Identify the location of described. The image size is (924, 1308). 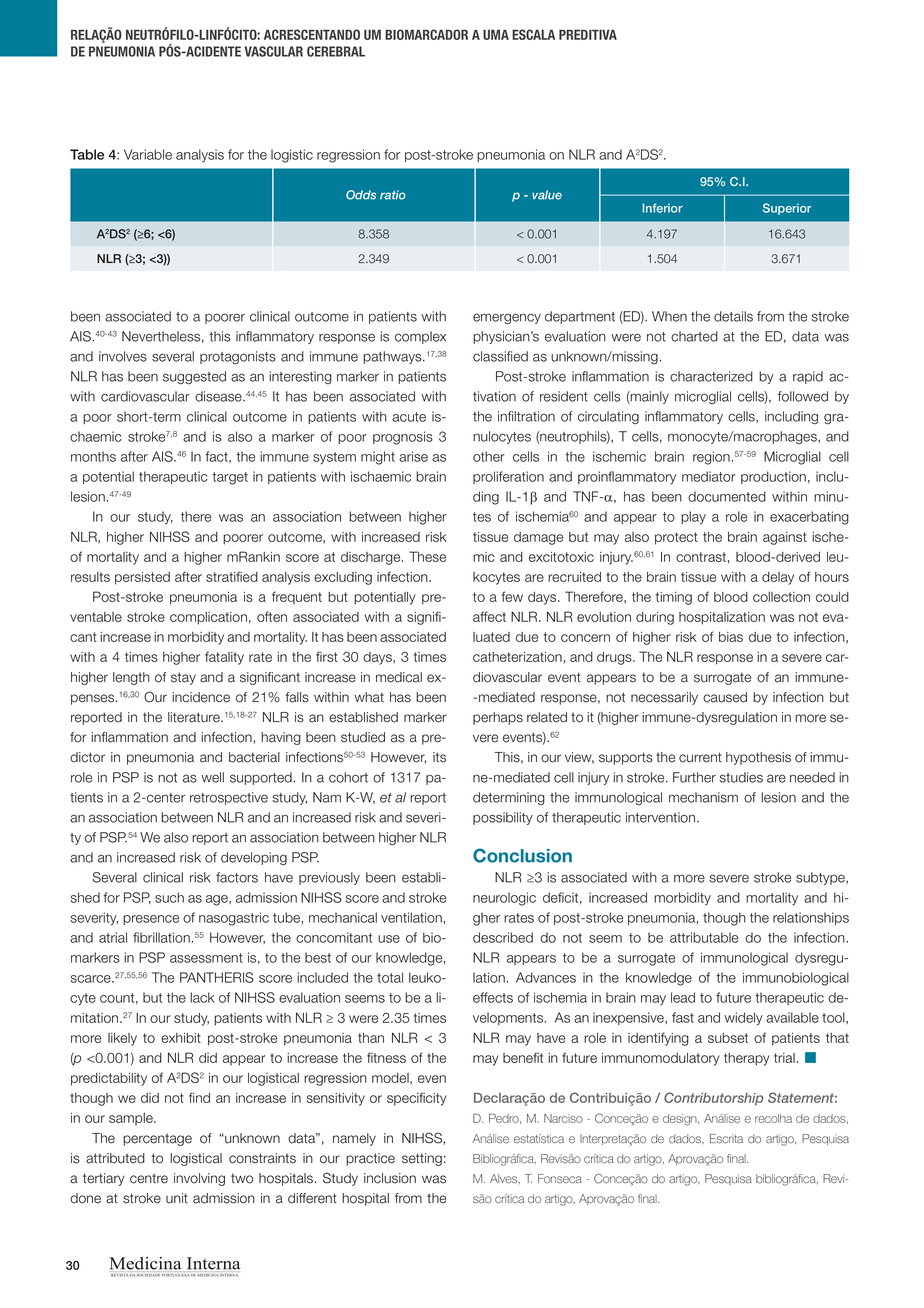
(503, 937).
